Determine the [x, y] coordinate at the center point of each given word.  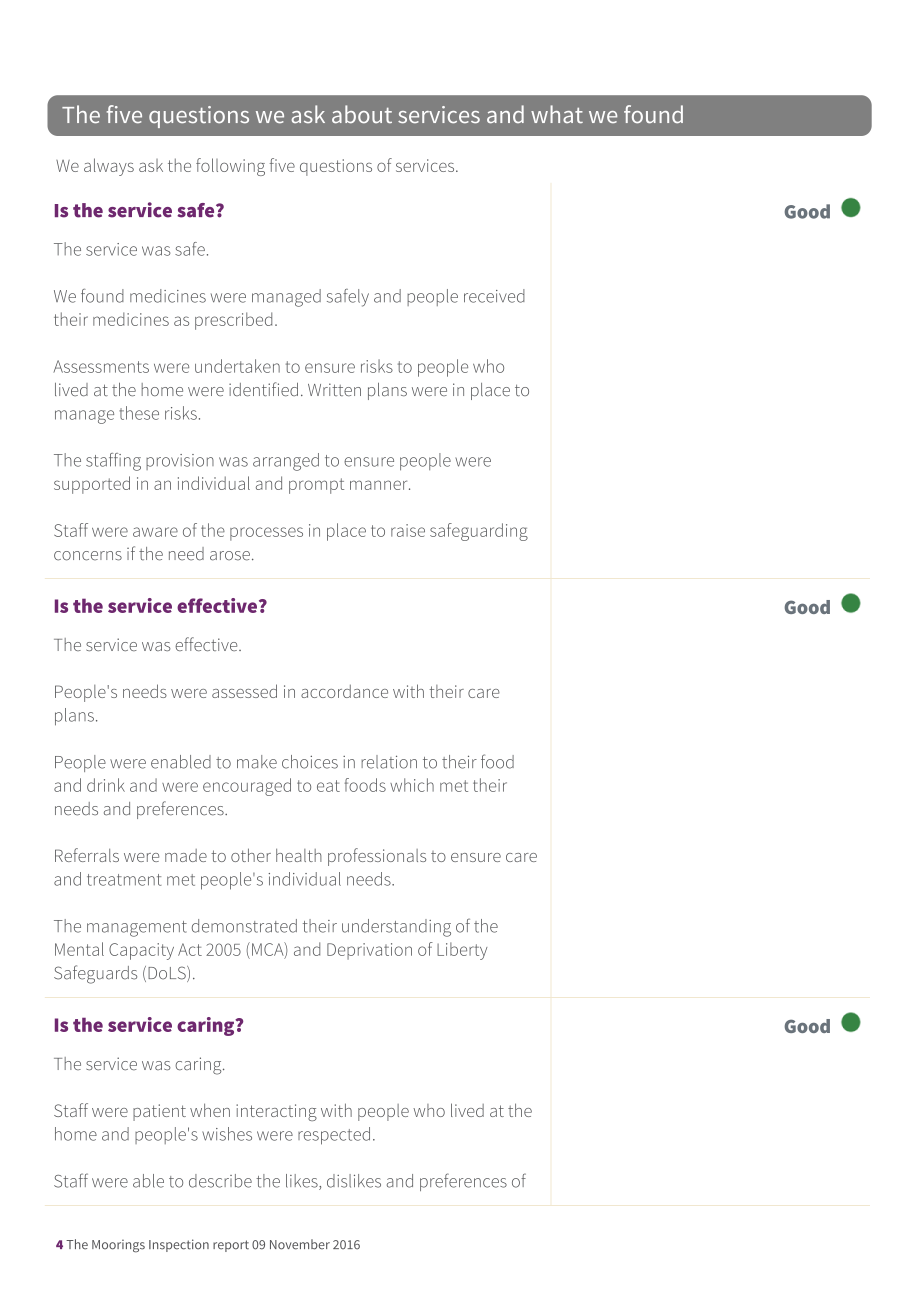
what [557, 114]
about [362, 114]
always [109, 167]
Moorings [118, 1246]
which [412, 785]
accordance [344, 691]
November [300, 1244]
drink [106, 785]
